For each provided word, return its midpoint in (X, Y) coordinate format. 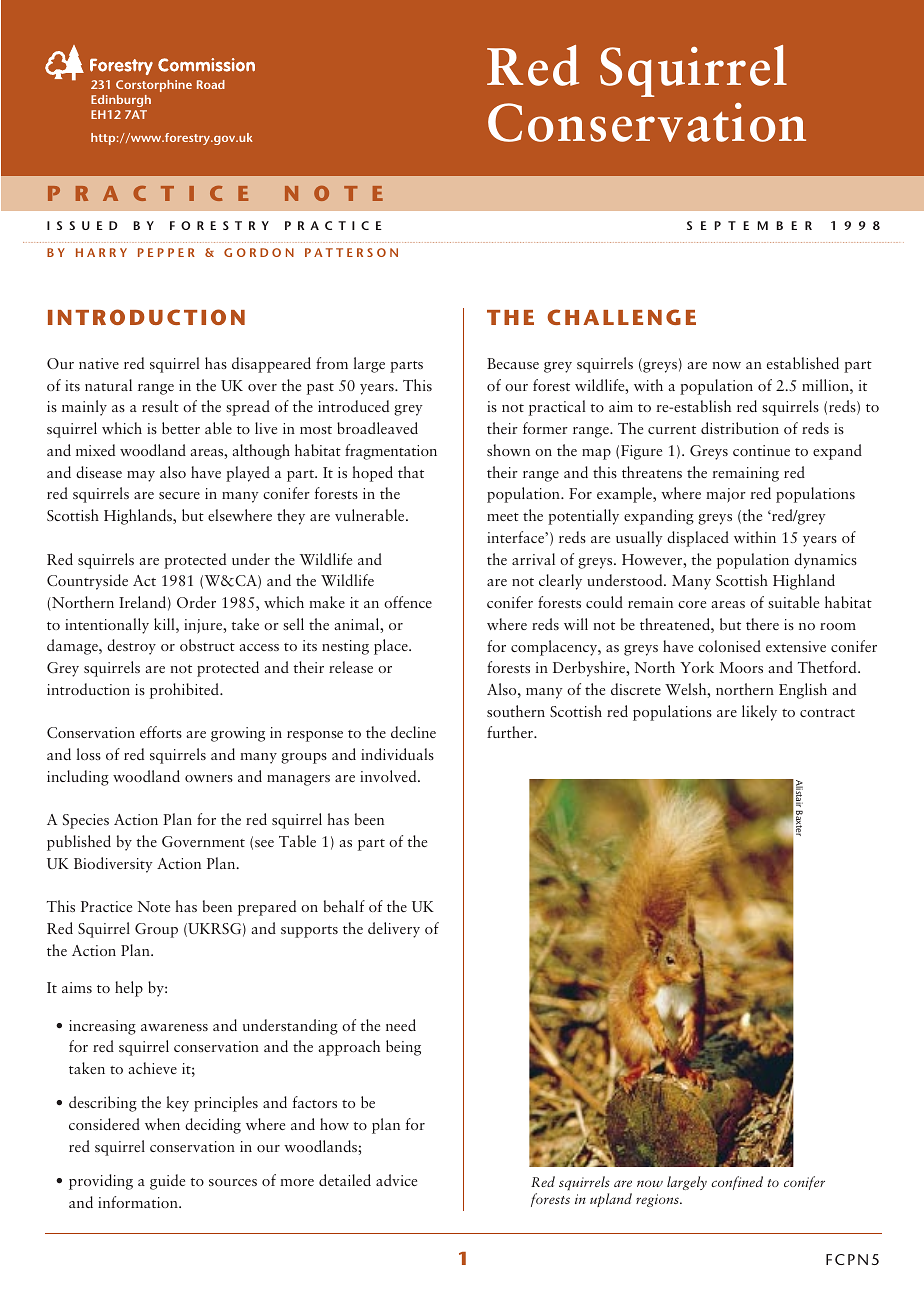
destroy (131, 647)
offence (408, 602)
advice (396, 1180)
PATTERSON (351, 252)
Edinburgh (121, 101)
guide (167, 1182)
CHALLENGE (621, 317)
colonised (729, 646)
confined (737, 1183)
